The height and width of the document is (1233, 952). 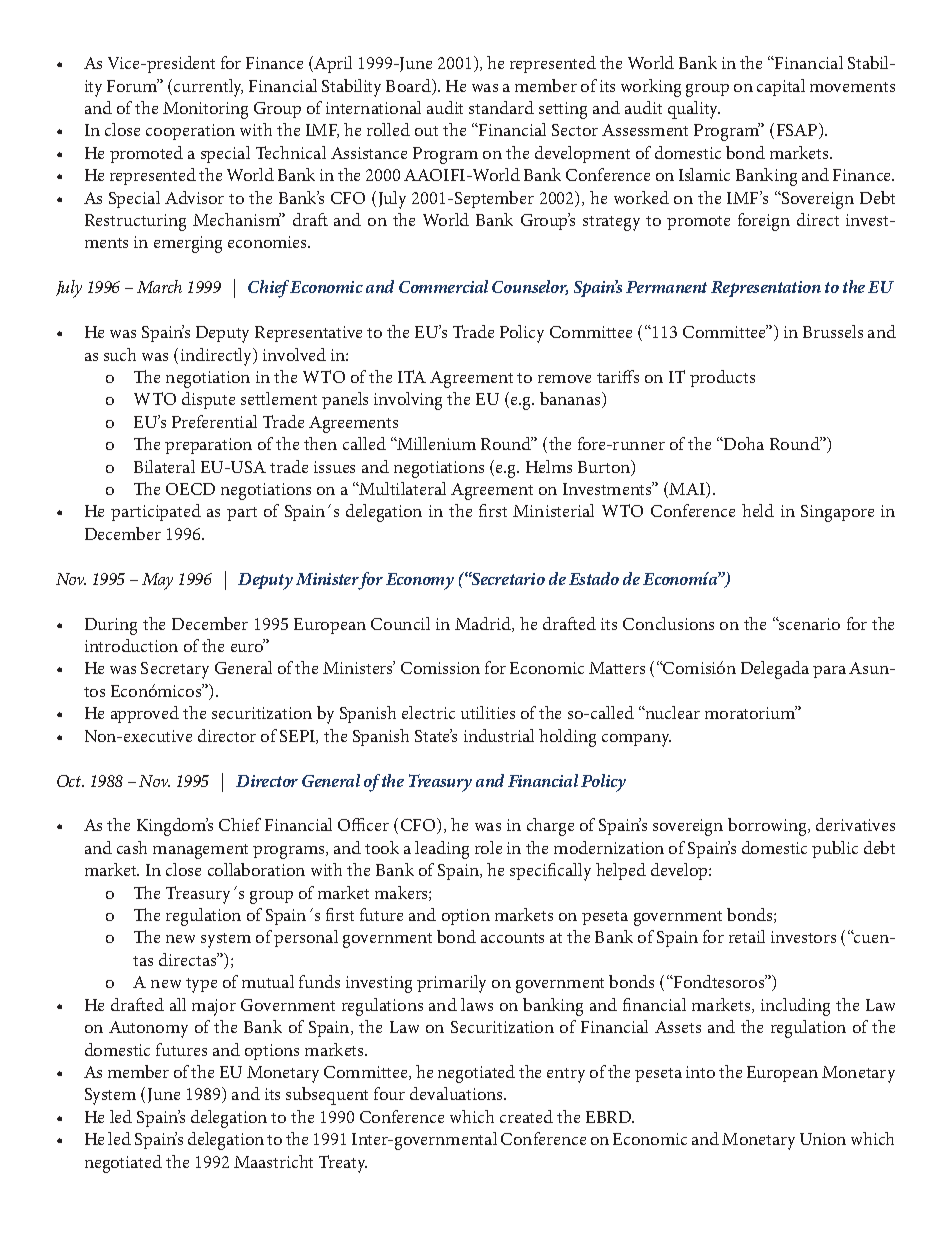 What do you see at coordinates (668, 623) in the document?
I see `Conclusions` at bounding box center [668, 623].
